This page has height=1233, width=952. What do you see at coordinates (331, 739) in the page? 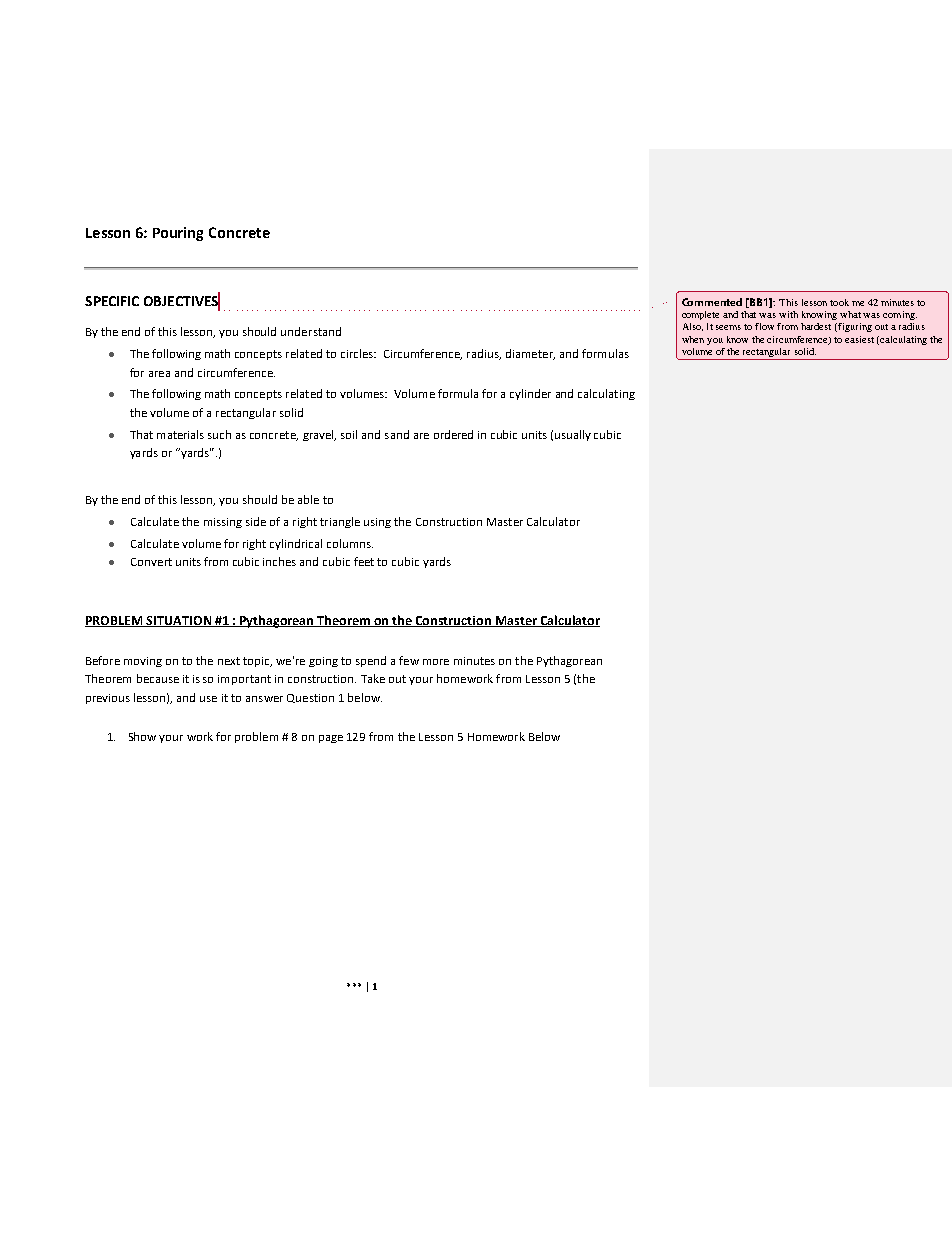
I see `page` at bounding box center [331, 739].
